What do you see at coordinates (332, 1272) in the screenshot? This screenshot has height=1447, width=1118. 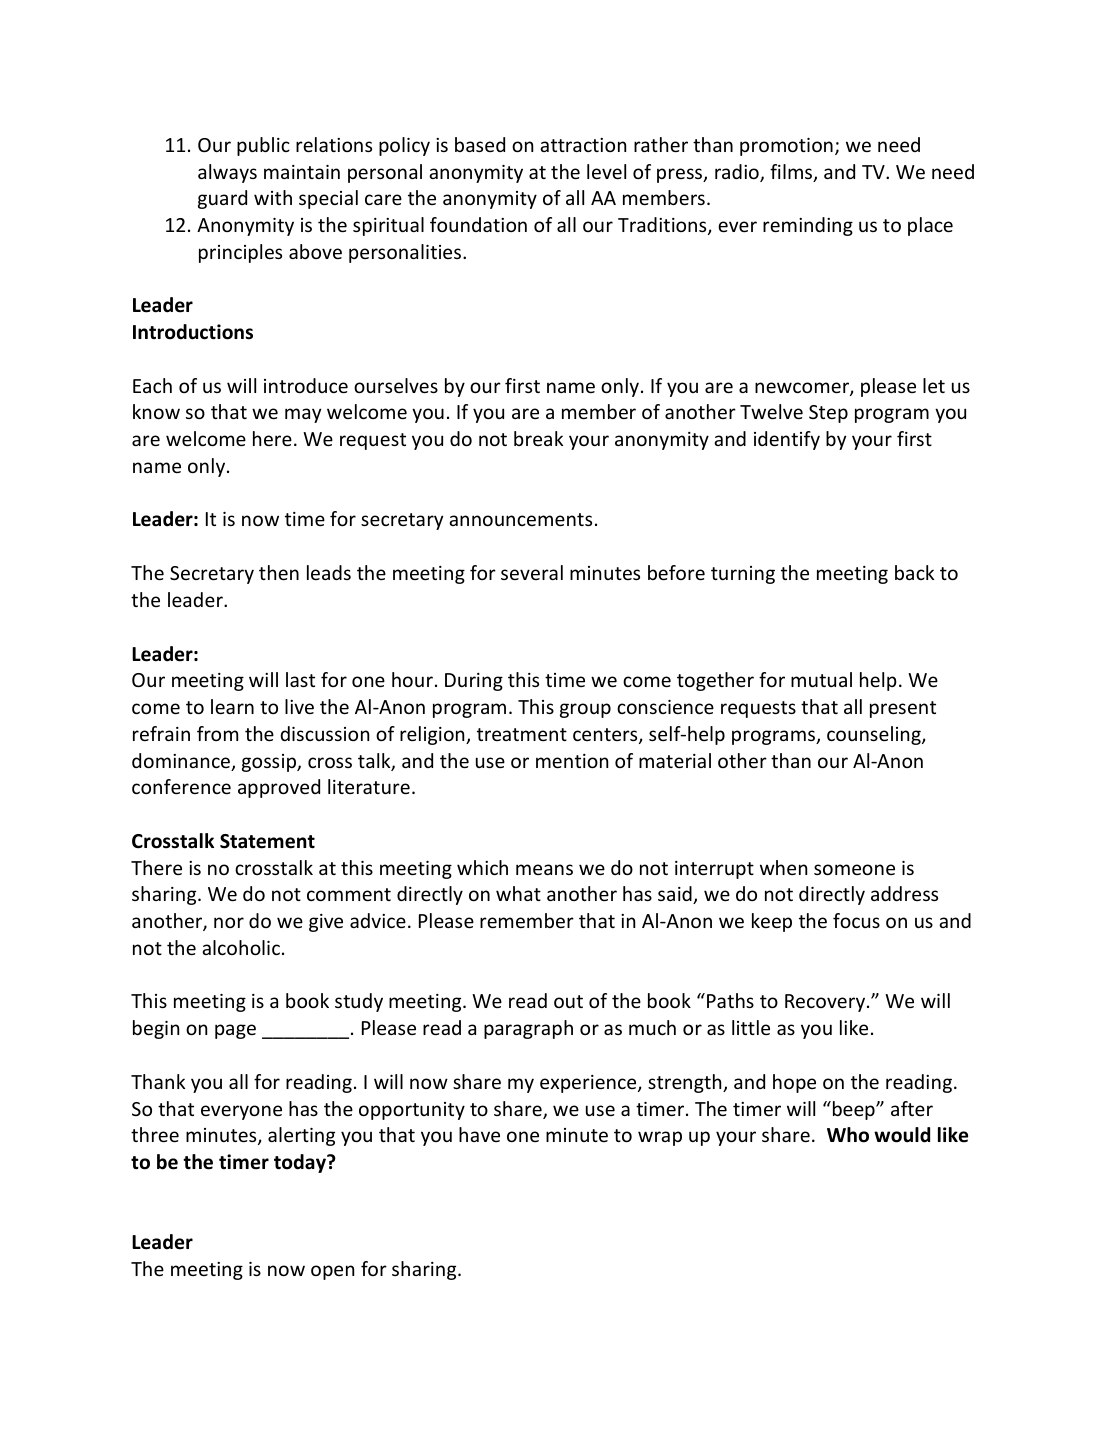 I see `open` at bounding box center [332, 1272].
